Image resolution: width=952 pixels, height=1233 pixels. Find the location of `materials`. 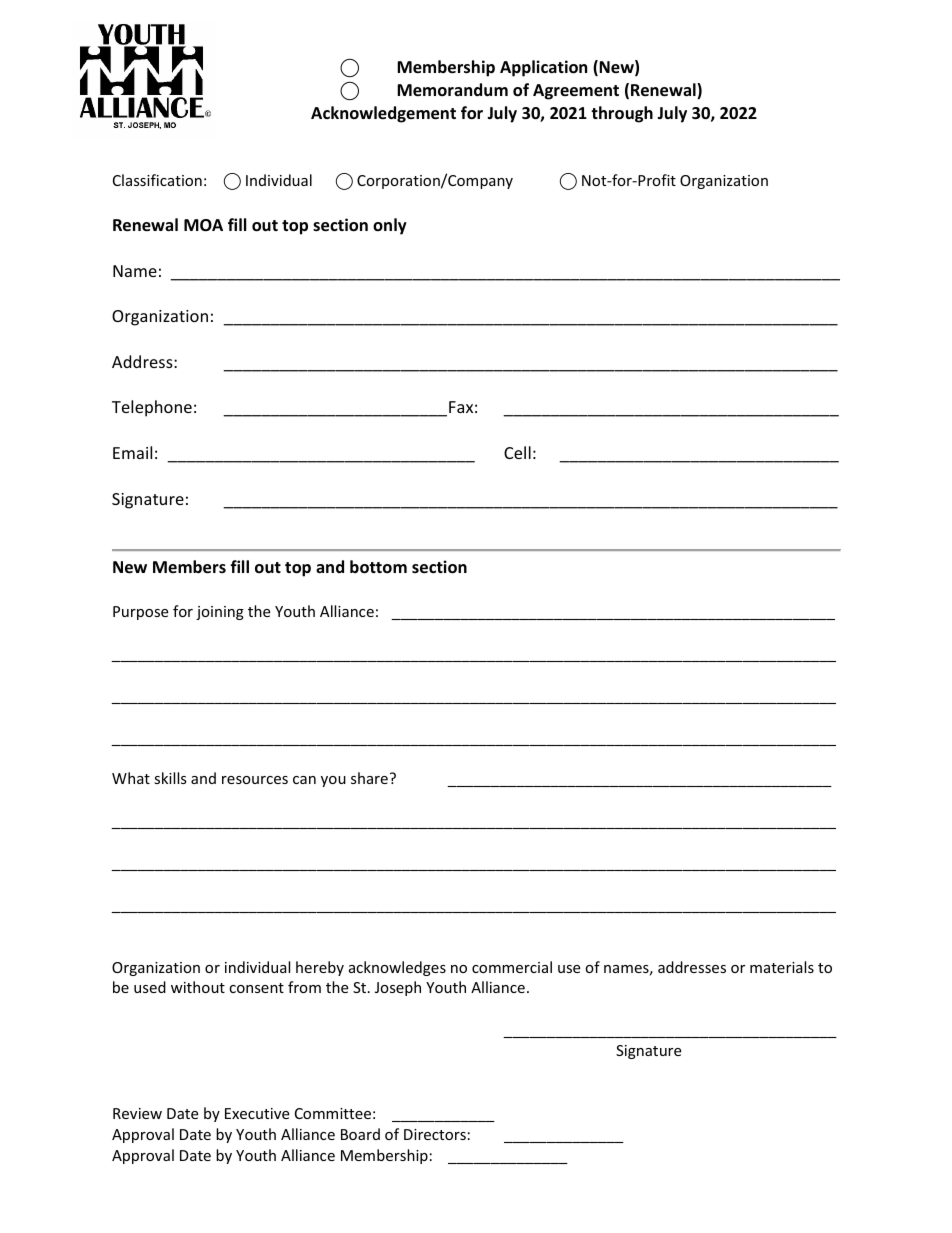

materials is located at coordinates (782, 967).
